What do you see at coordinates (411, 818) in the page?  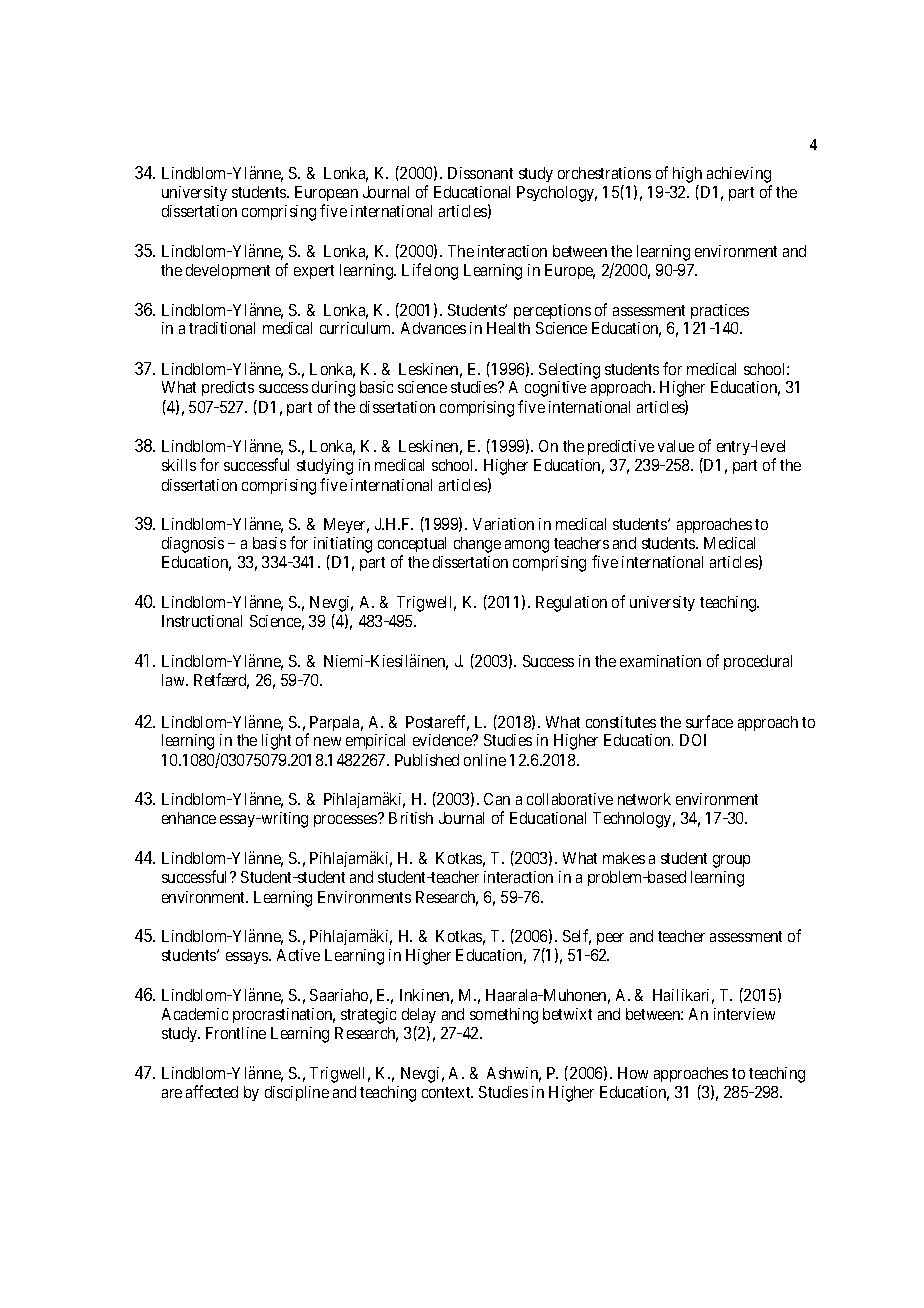 I see `British` at bounding box center [411, 818].
